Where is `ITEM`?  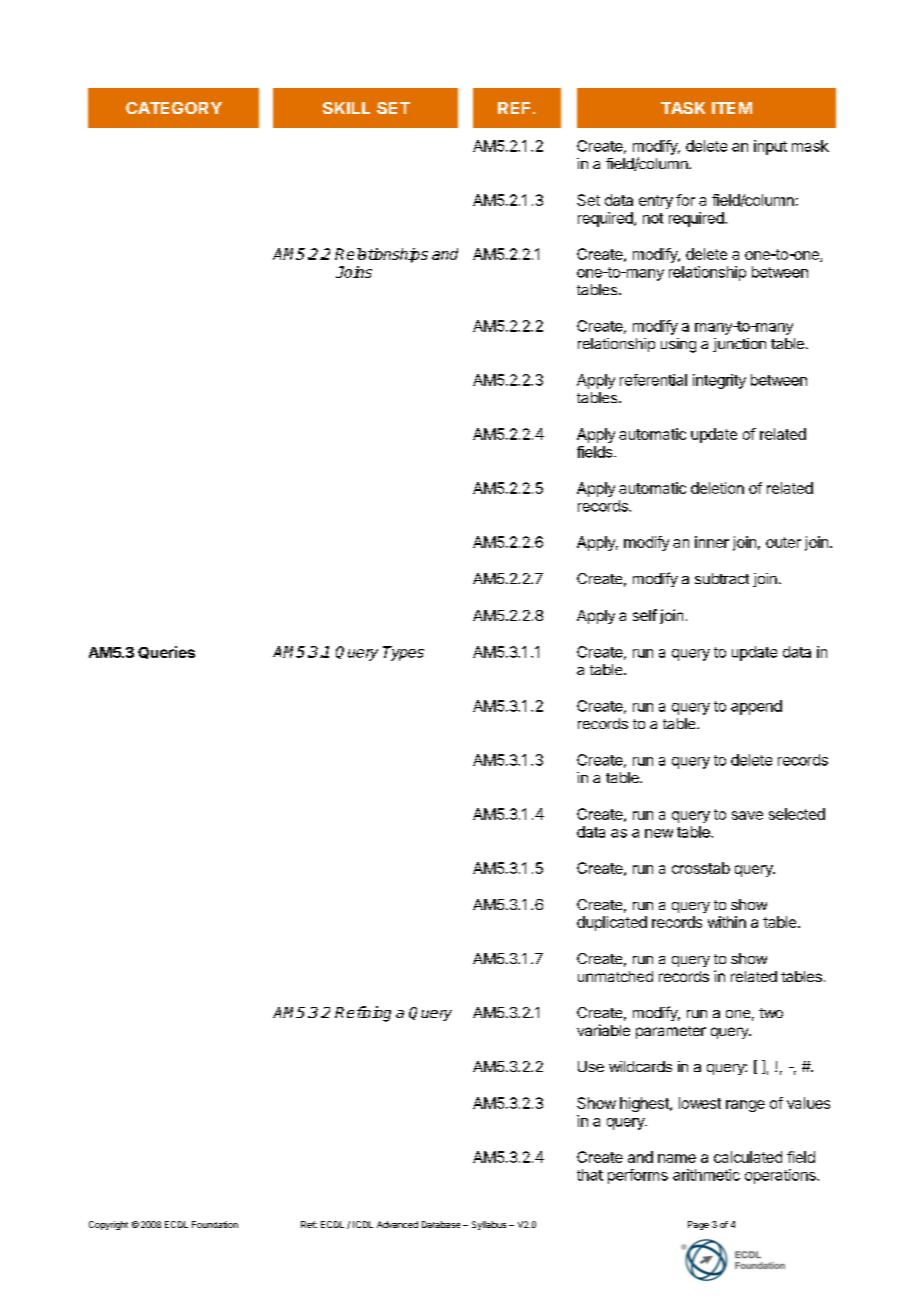
ITEM is located at coordinates (732, 108).
